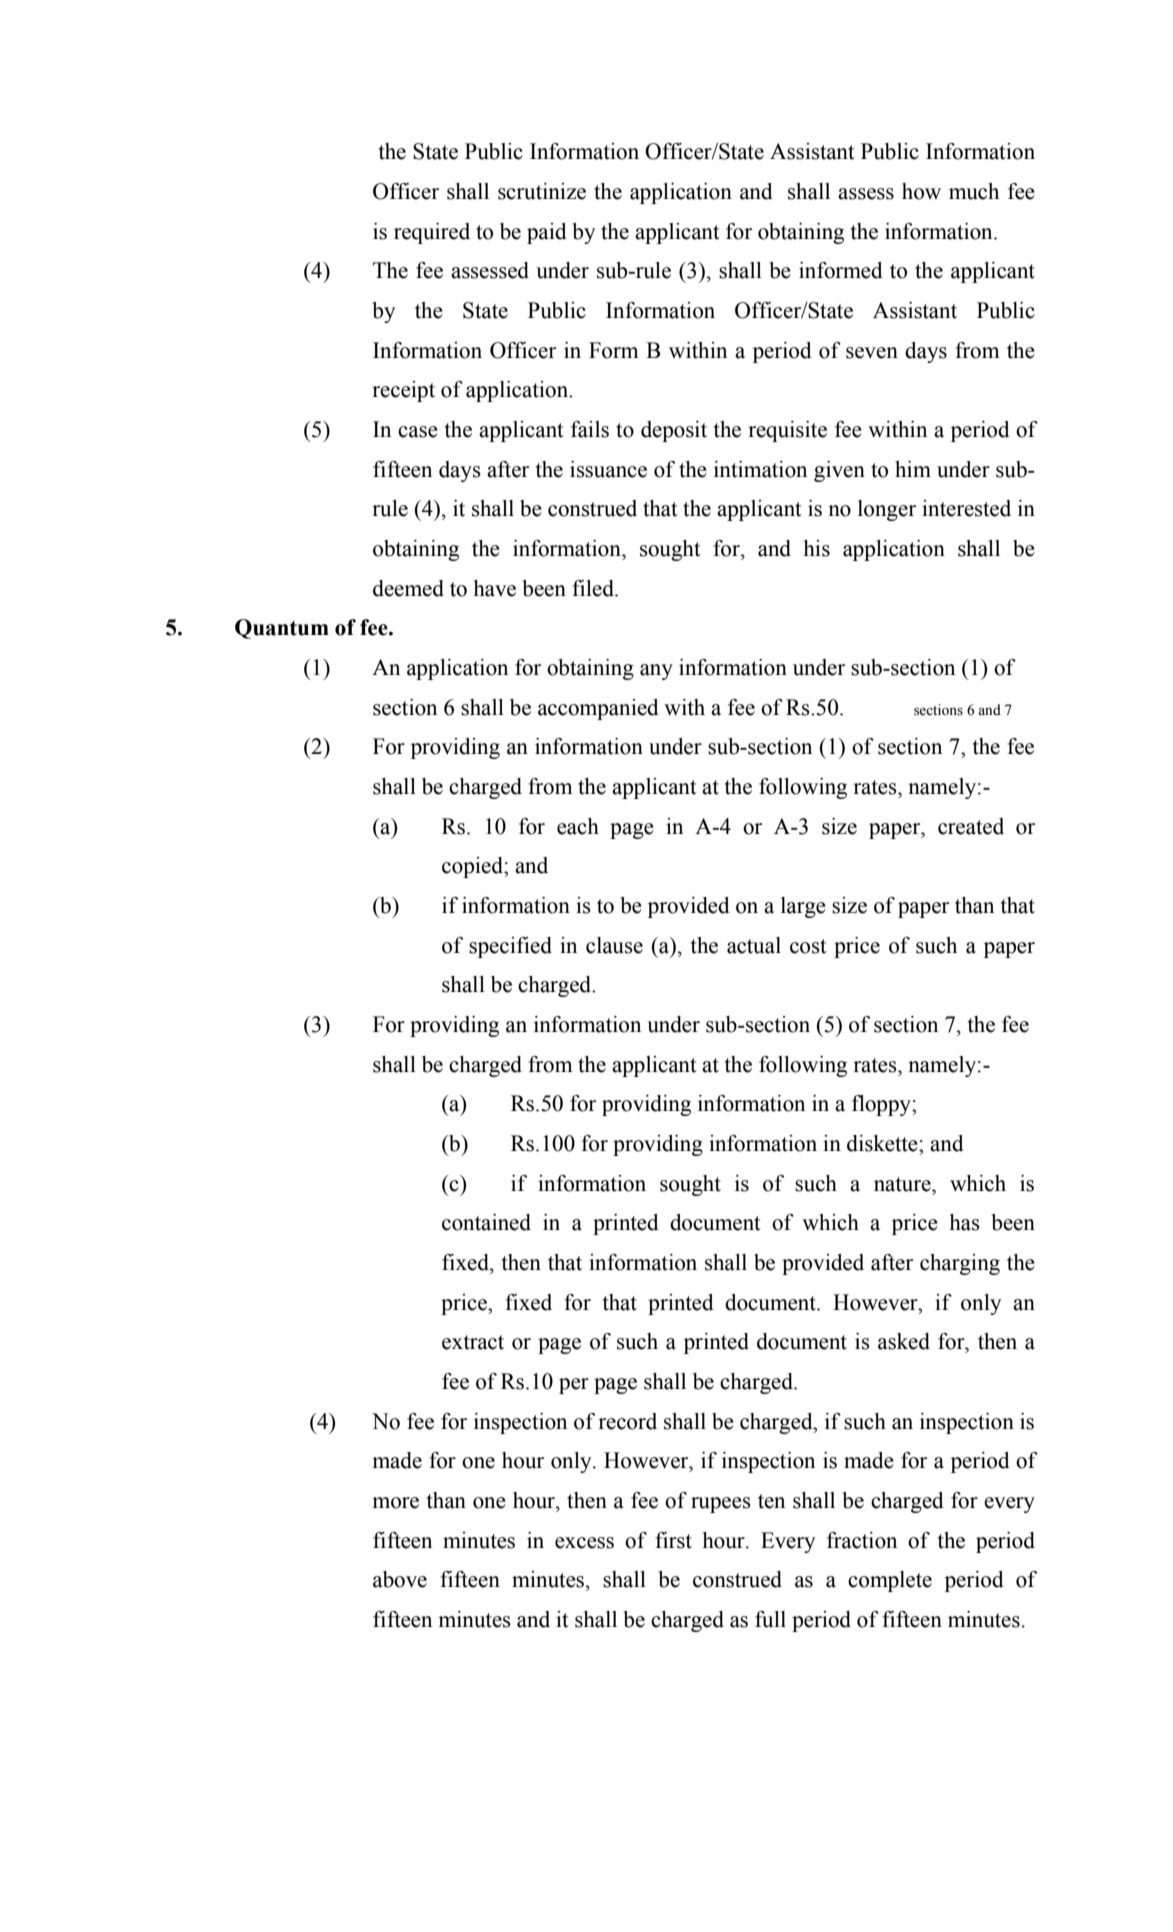  I want to click on above, so click(400, 1579).
